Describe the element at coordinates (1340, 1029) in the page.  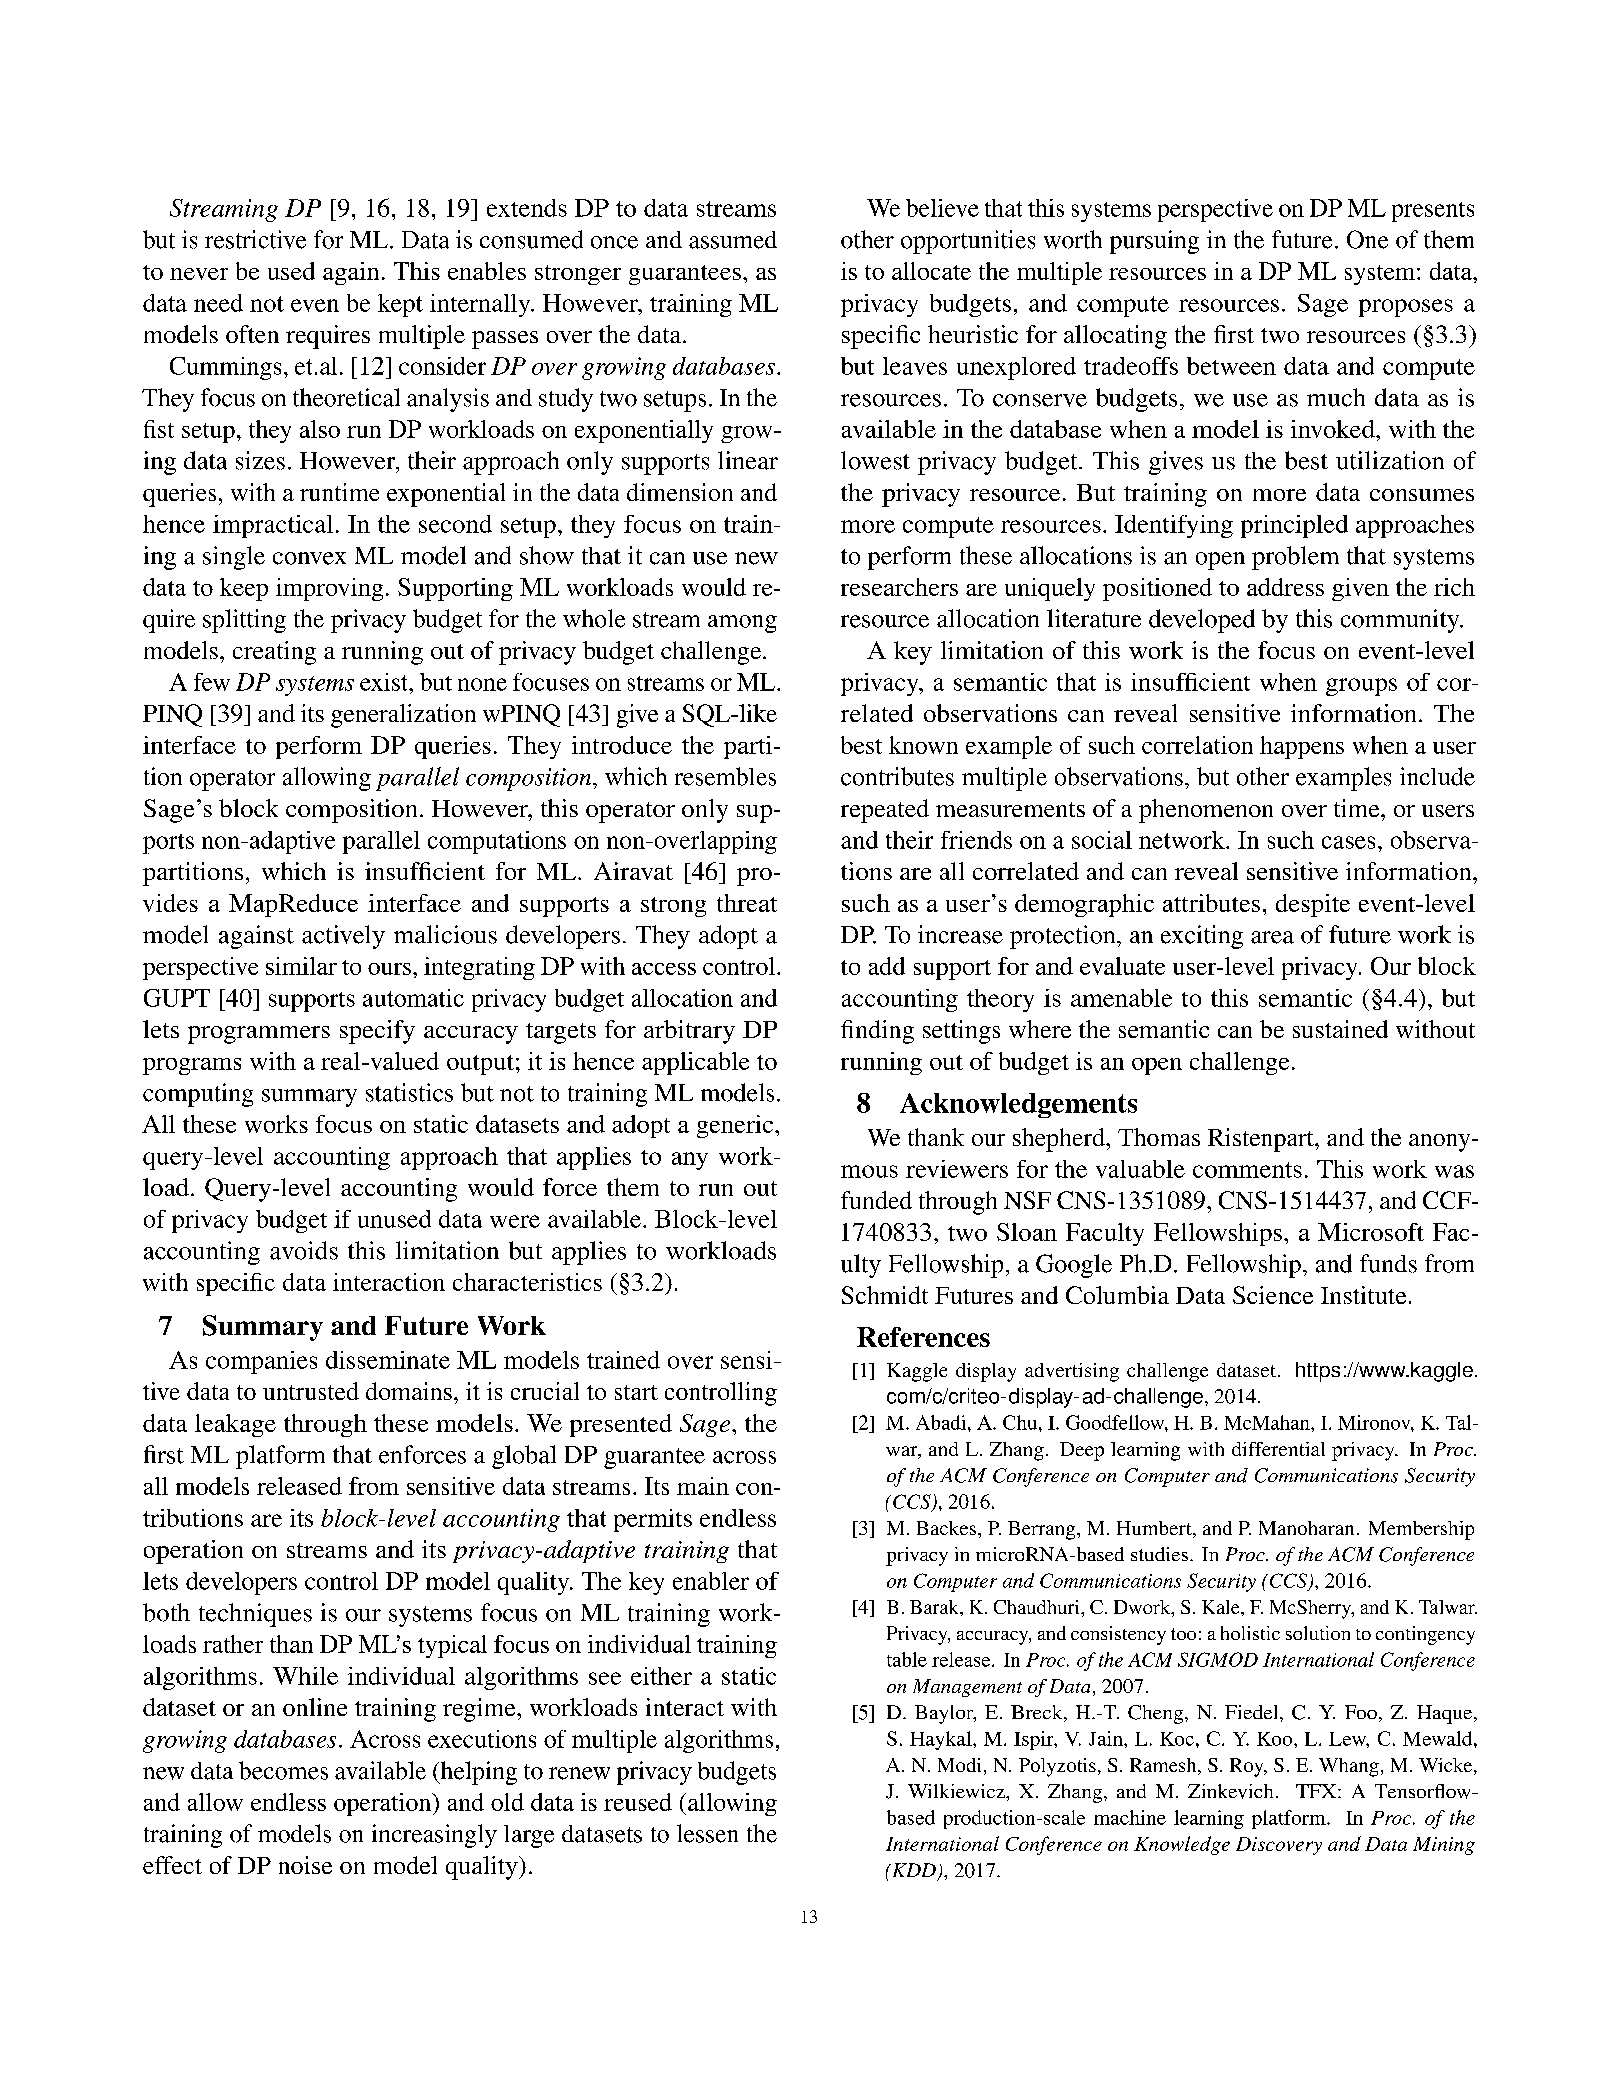
I see `sustained` at that location.
